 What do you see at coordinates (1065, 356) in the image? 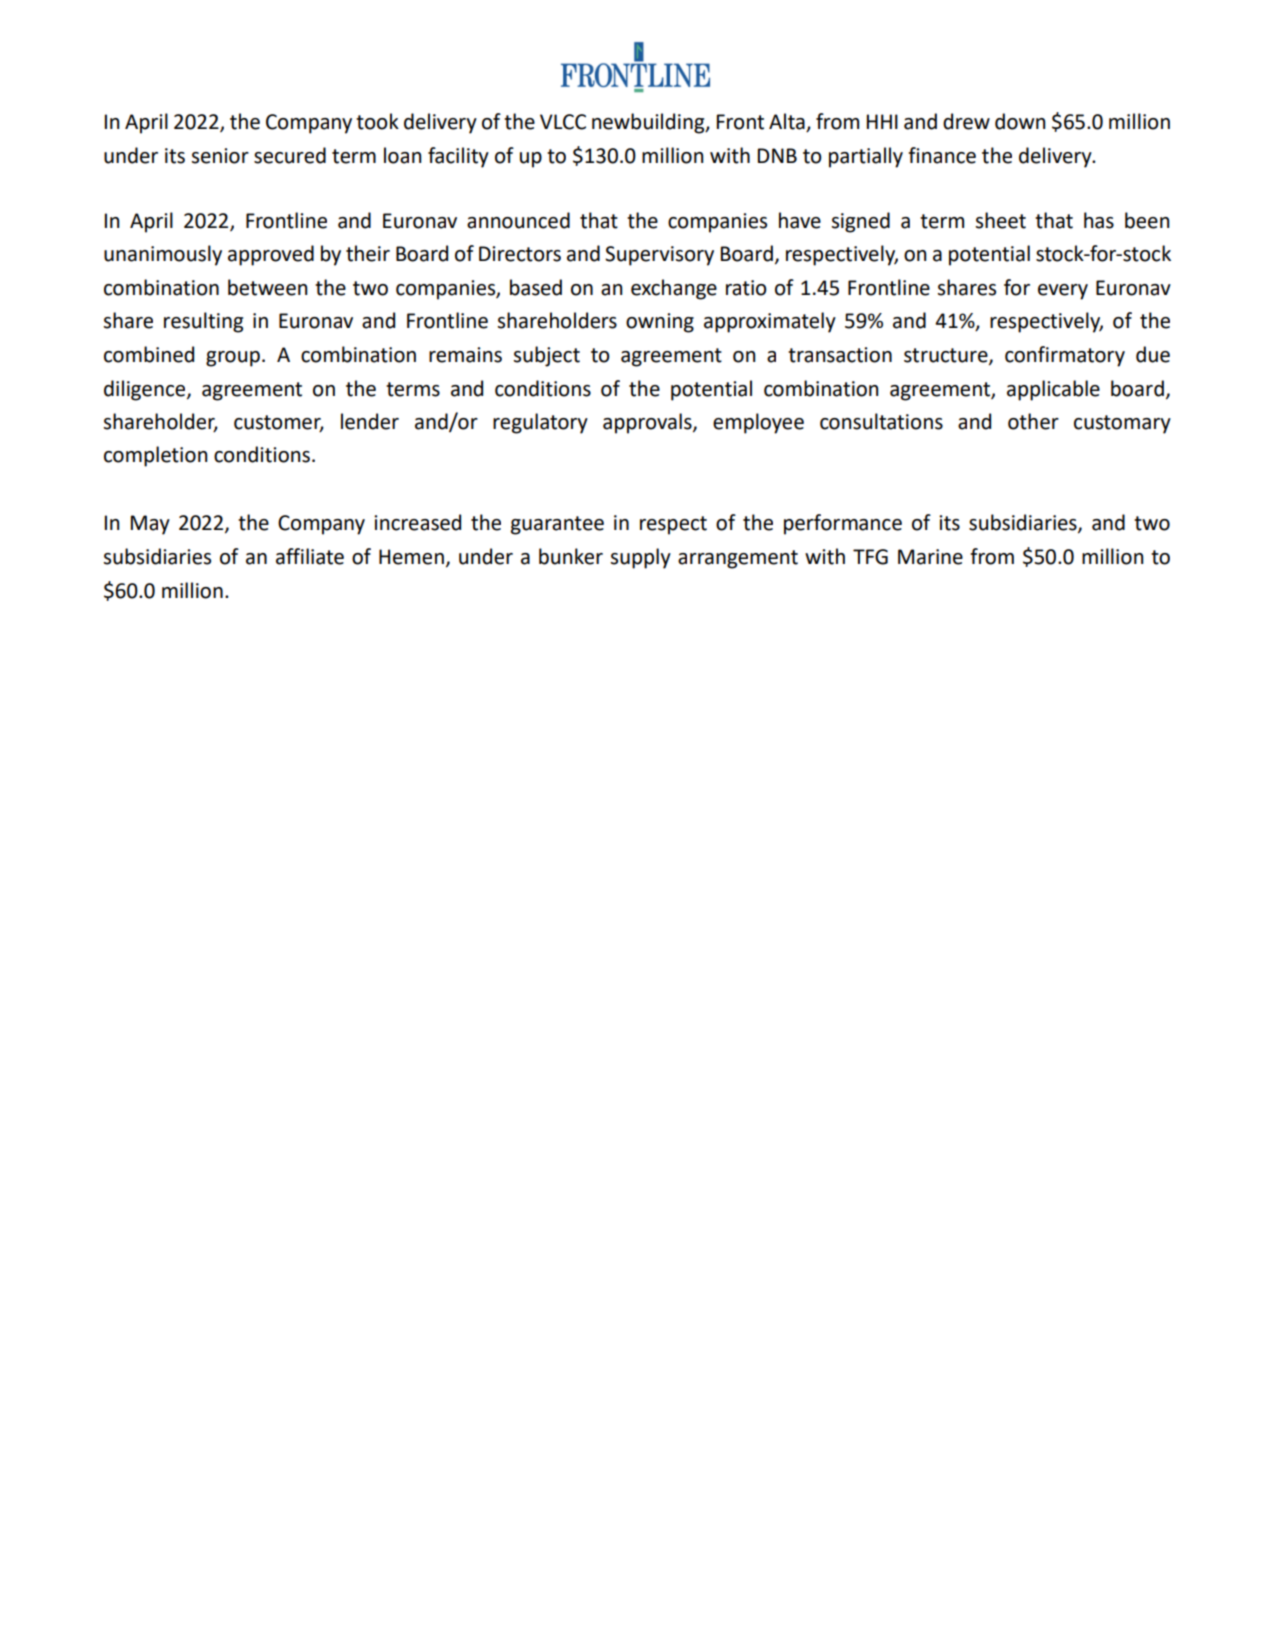
I see `confirmatory` at bounding box center [1065, 356].
